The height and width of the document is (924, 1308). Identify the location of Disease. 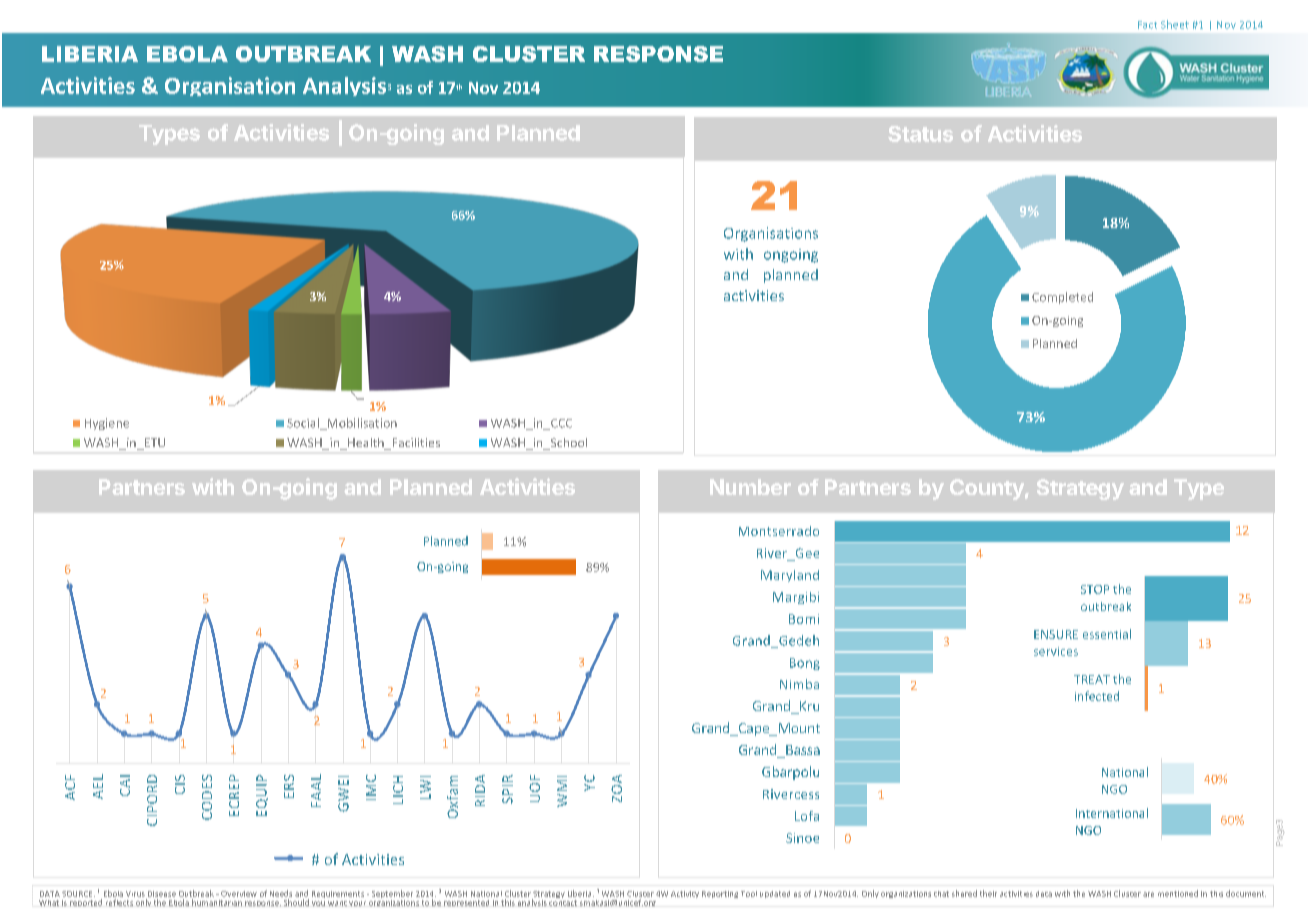
(162, 894).
